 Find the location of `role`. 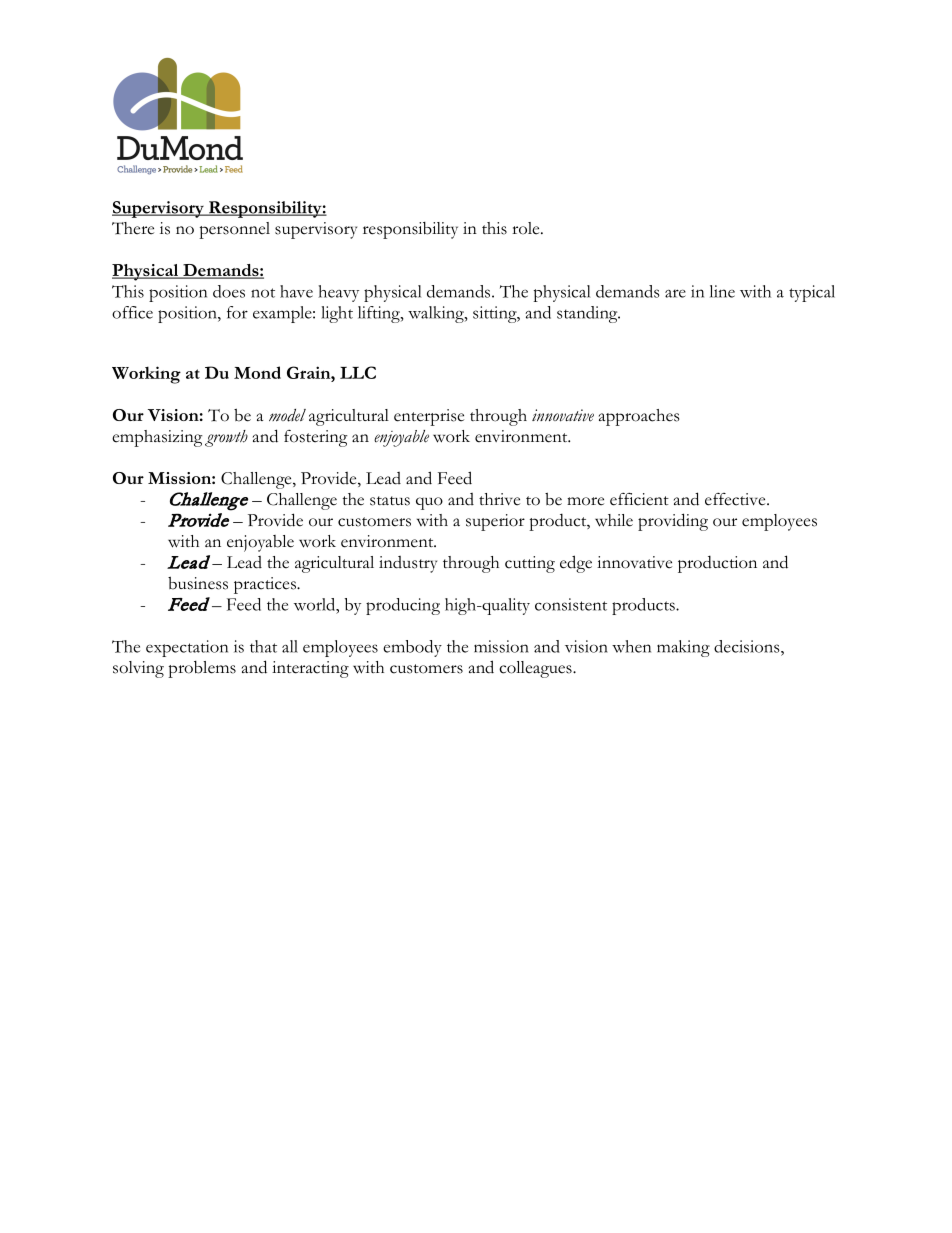

role is located at coordinates (527, 228).
